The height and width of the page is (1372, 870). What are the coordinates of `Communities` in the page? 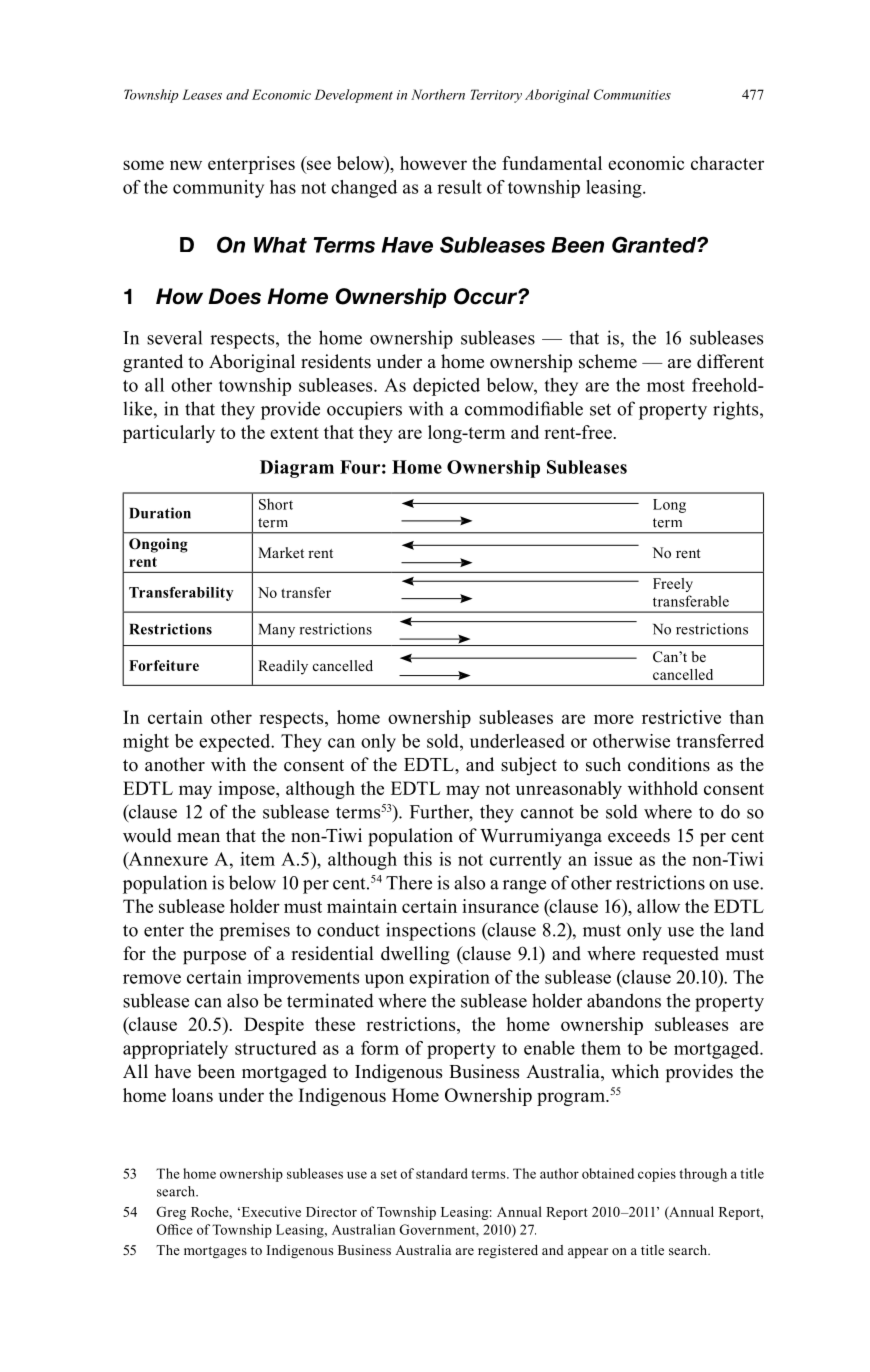 It's located at (632, 94).
